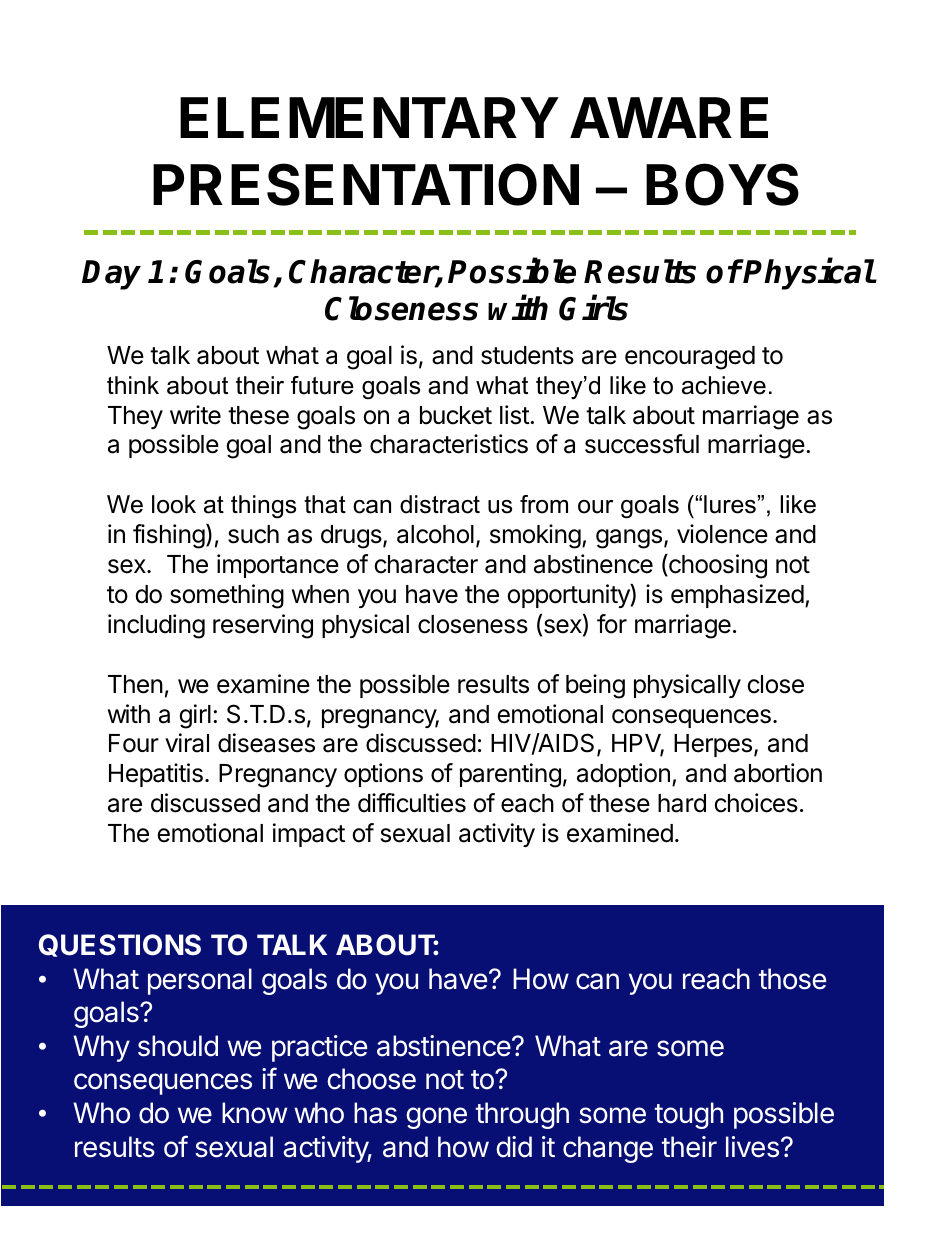 The height and width of the page is (1233, 952). I want to click on achieve, so click(724, 385).
